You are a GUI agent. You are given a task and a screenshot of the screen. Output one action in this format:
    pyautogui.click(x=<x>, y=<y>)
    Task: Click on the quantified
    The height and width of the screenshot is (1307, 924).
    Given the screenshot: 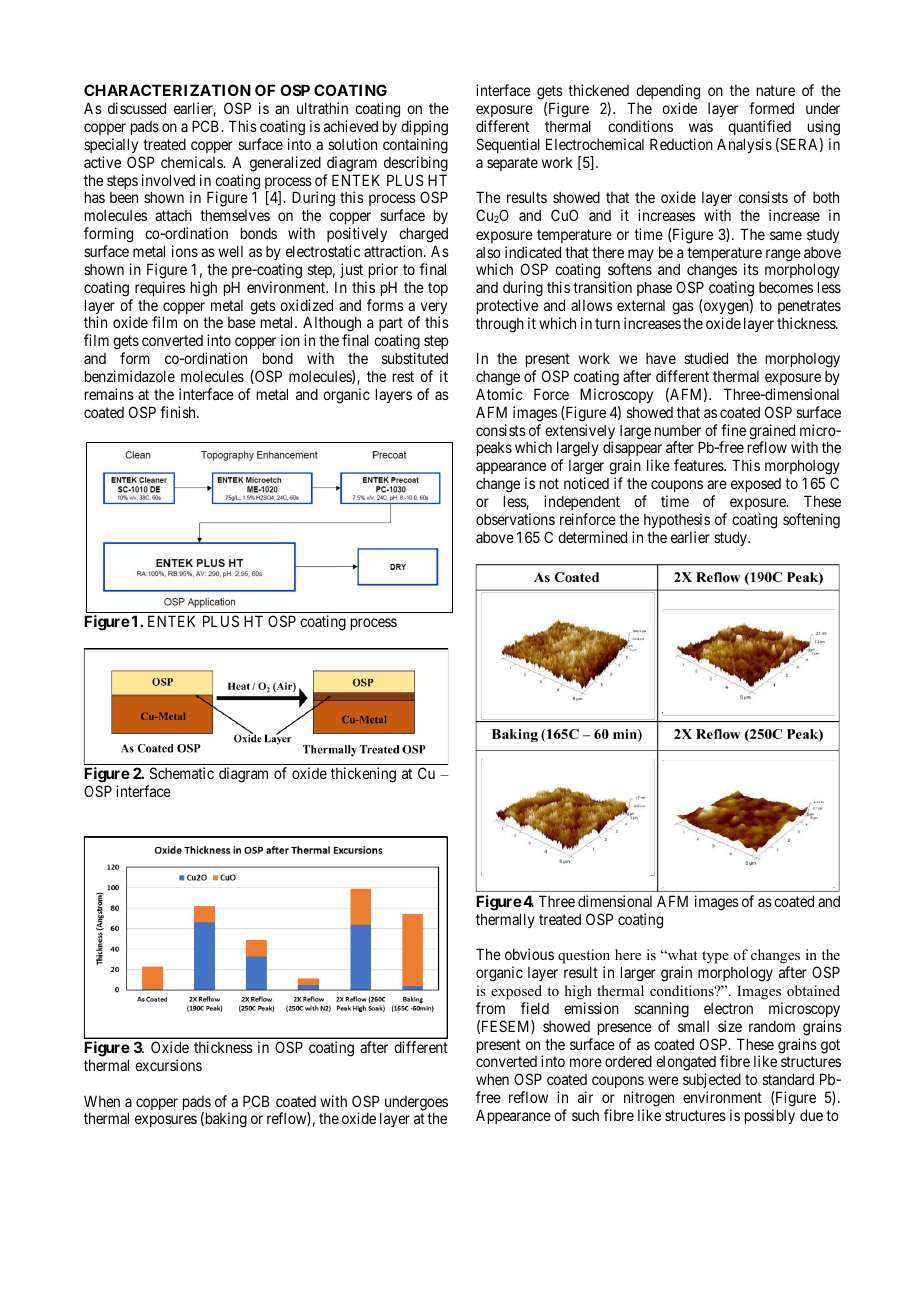 What is the action you would take?
    pyautogui.click(x=759, y=127)
